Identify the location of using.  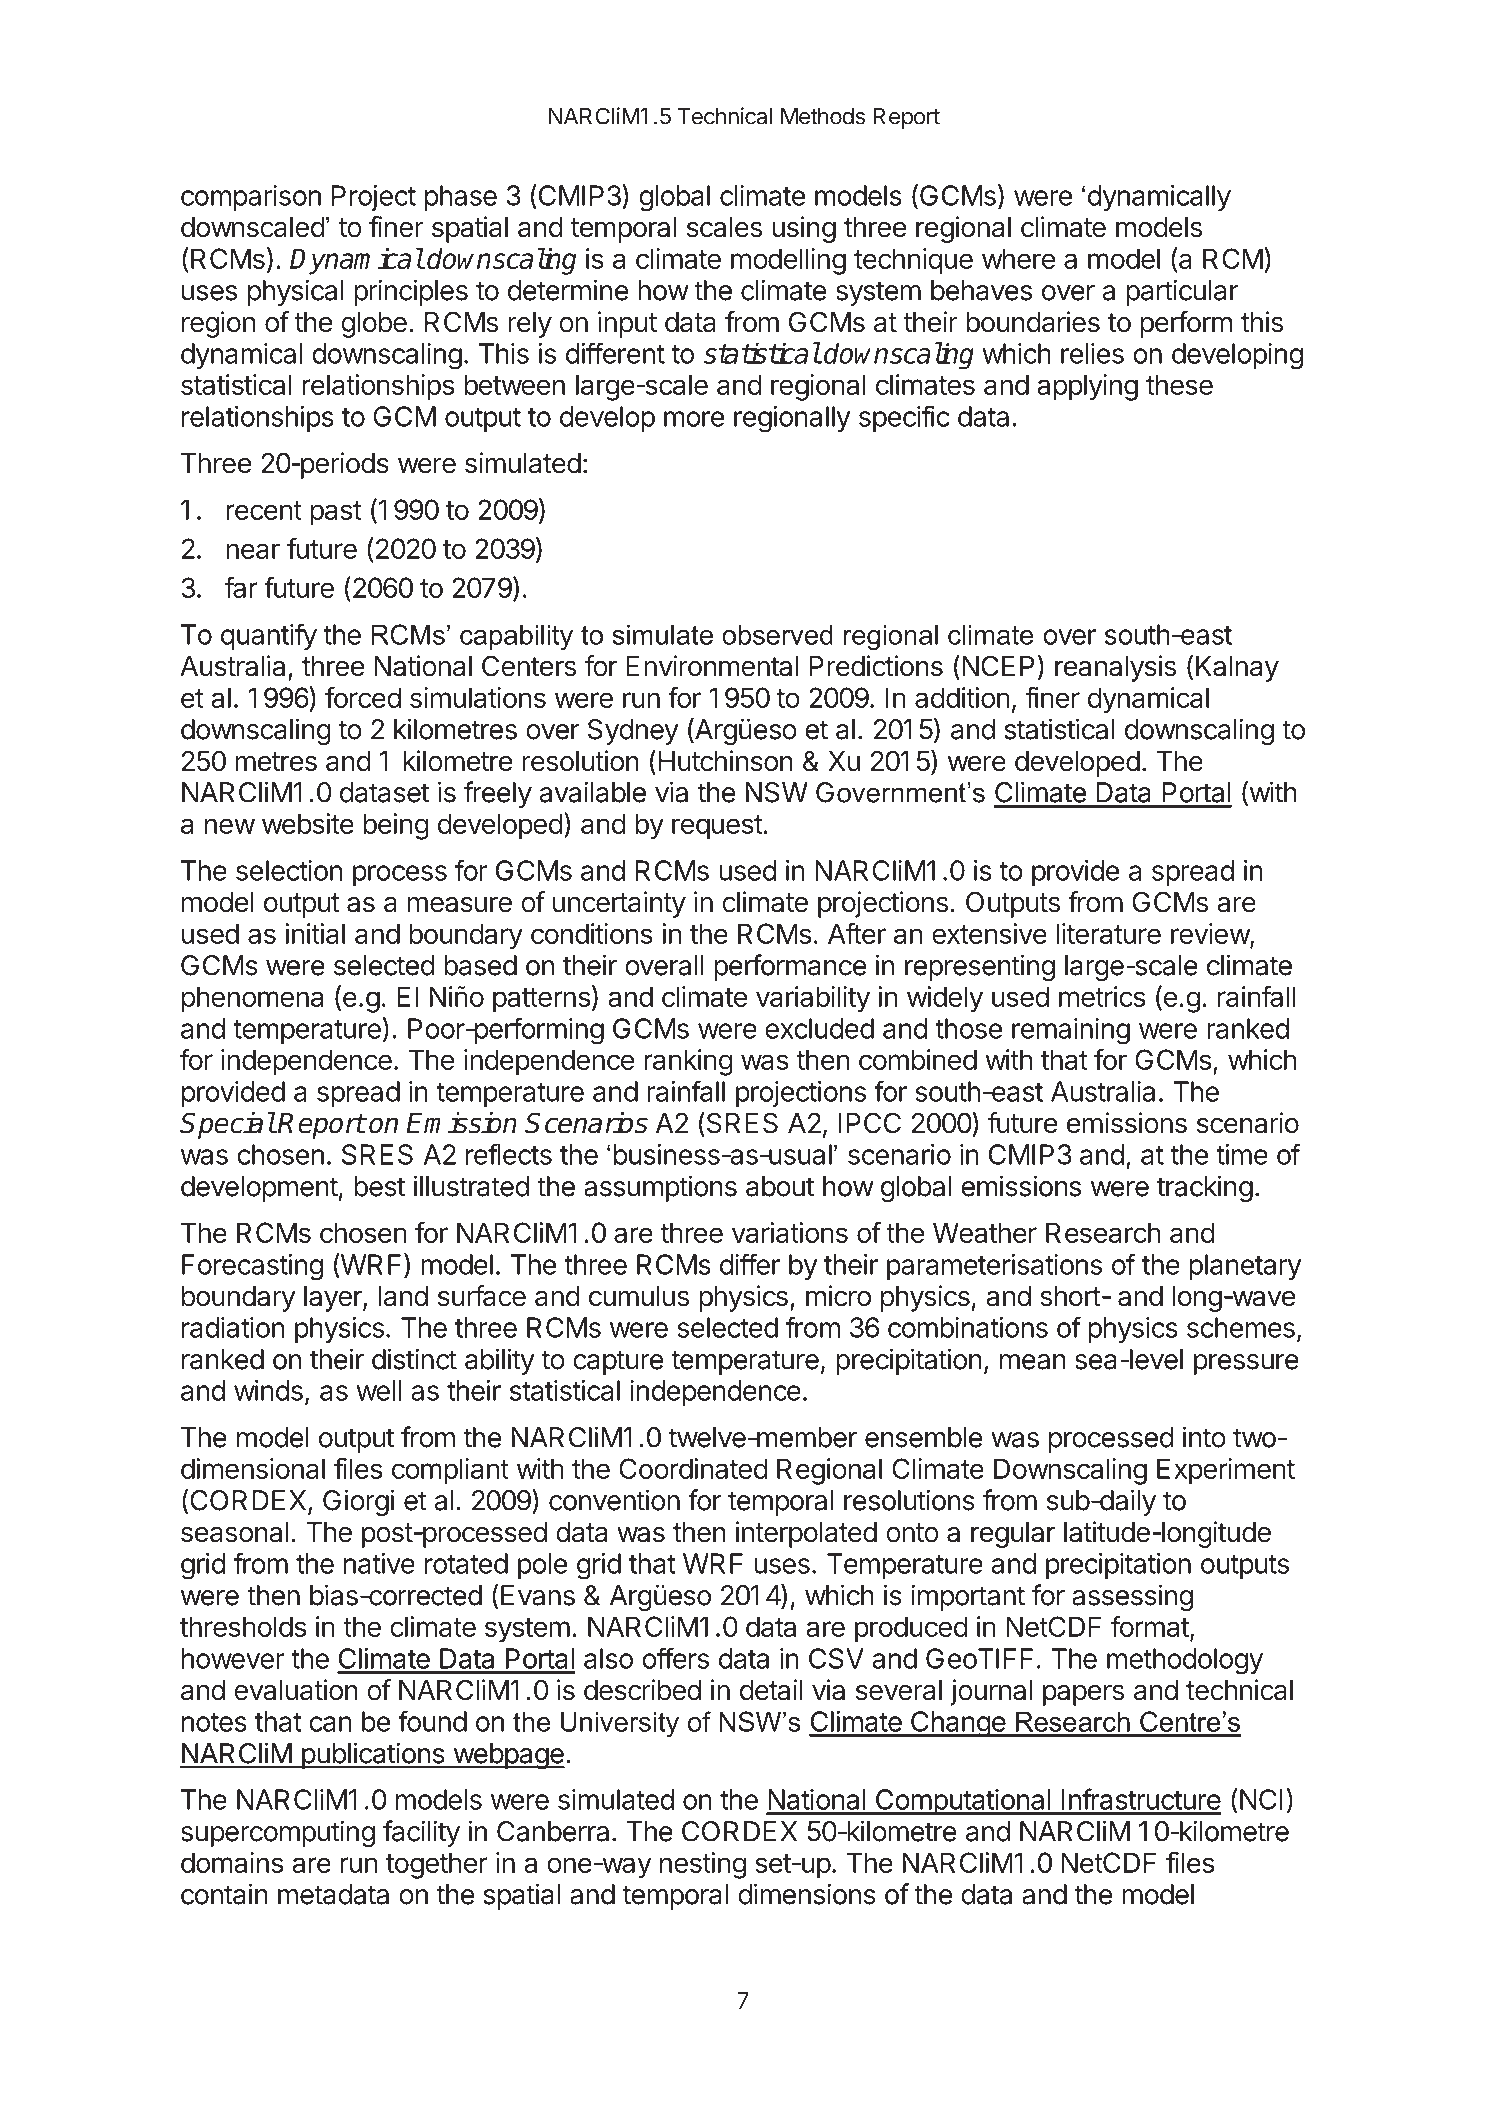
(804, 229).
